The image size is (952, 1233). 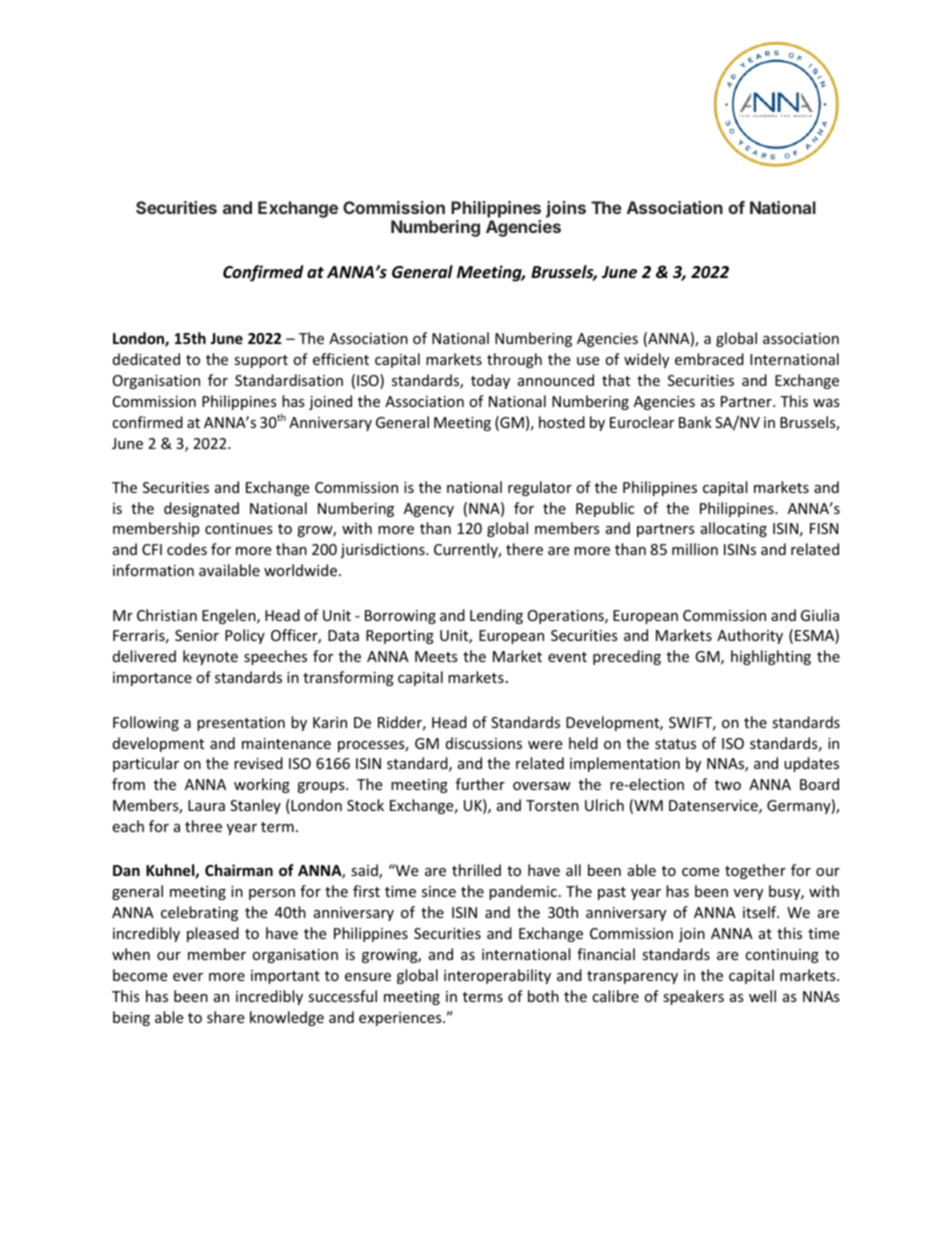 I want to click on embraced, so click(x=709, y=359).
